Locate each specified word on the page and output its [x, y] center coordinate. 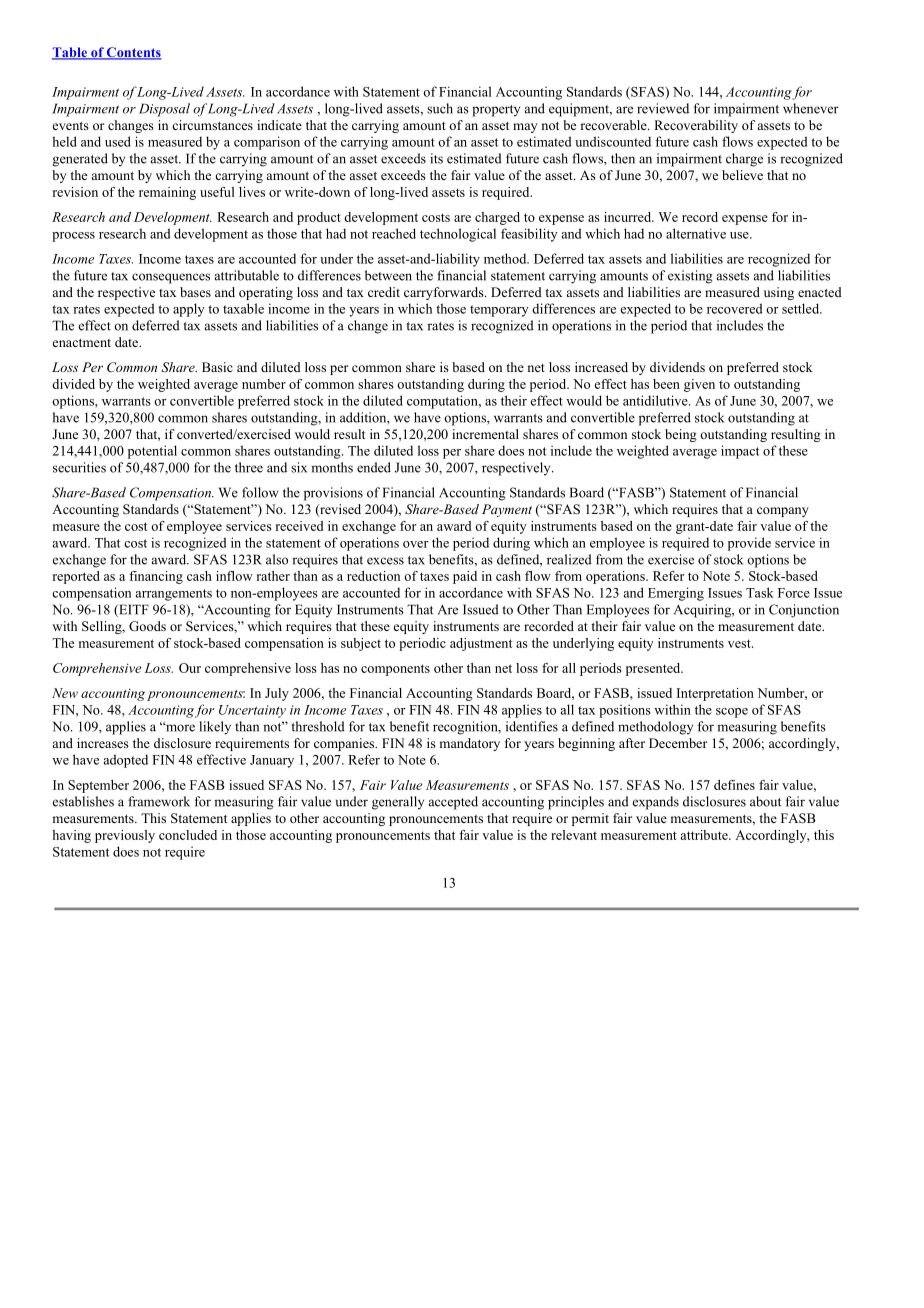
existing [690, 277]
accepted [453, 803]
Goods [147, 626]
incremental [485, 434]
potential [152, 452]
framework [159, 801]
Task [760, 592]
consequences [171, 278]
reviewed [663, 108]
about [766, 801]
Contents [133, 53]
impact [740, 452]
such [440, 108]
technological [458, 235]
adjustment [481, 644]
